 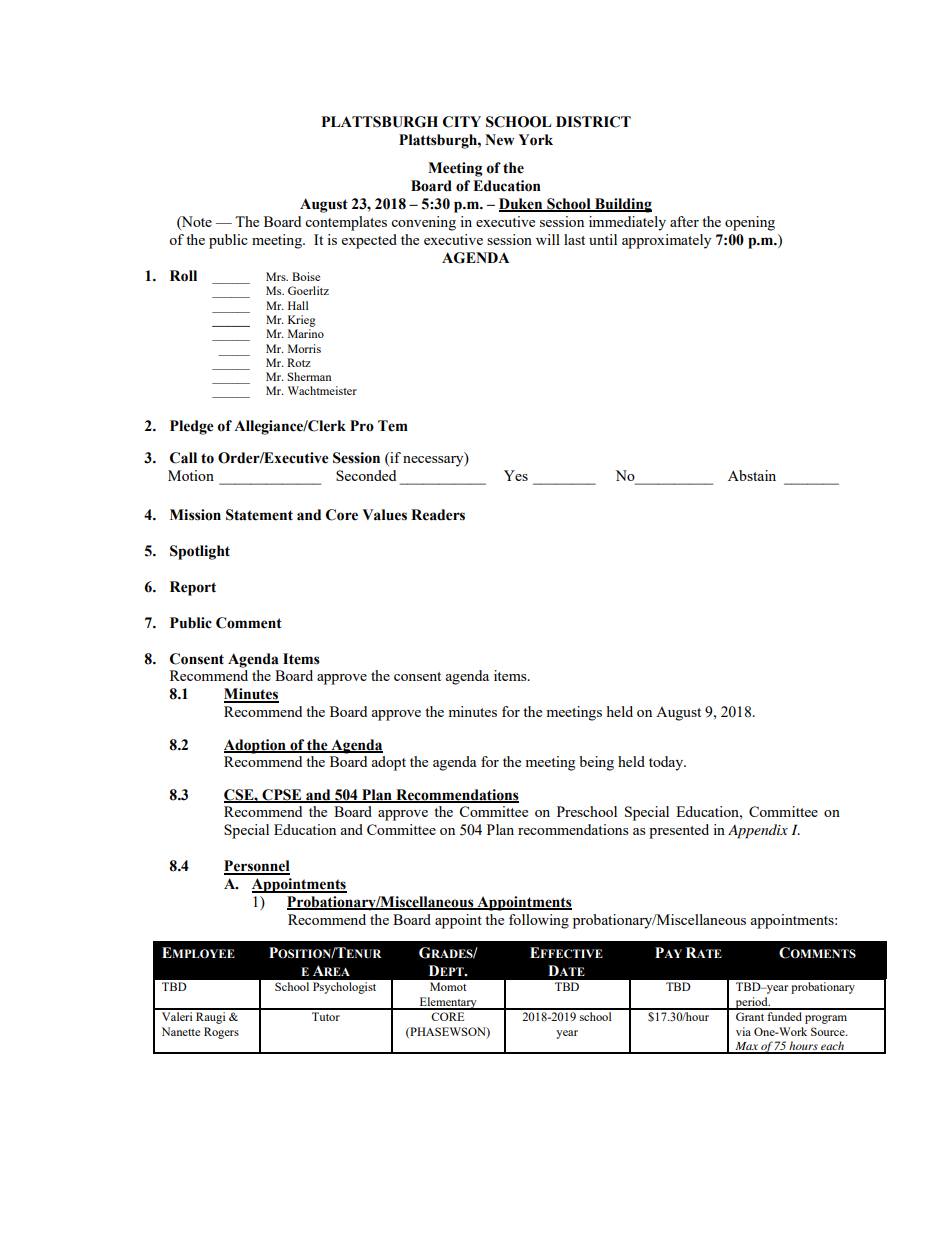 What do you see at coordinates (438, 515) in the document?
I see `Readers` at bounding box center [438, 515].
